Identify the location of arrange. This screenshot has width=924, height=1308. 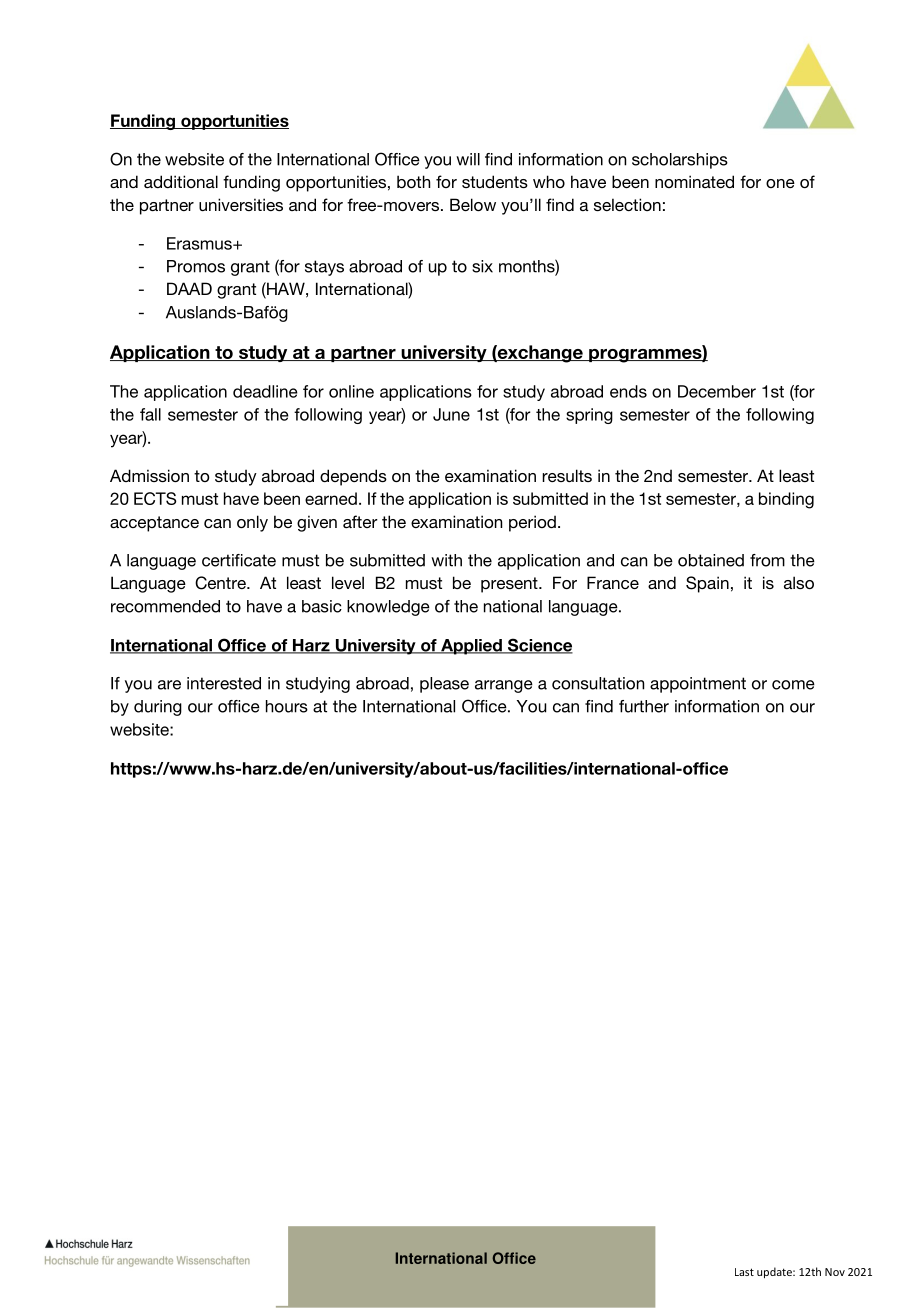
(504, 686).
